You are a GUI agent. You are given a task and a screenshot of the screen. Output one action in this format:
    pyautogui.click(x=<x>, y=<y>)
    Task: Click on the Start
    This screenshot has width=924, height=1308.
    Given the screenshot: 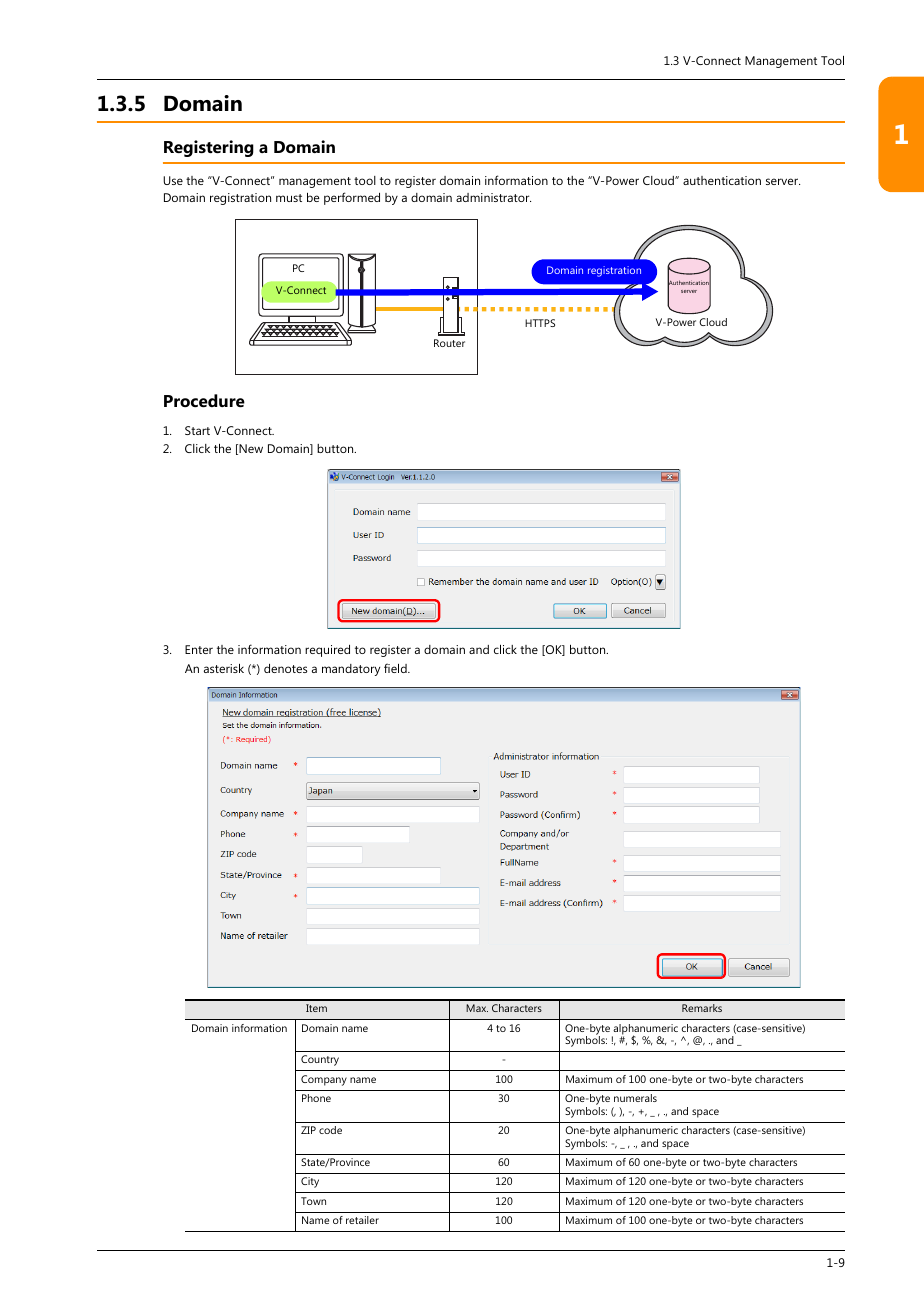 What is the action you would take?
    pyautogui.click(x=197, y=430)
